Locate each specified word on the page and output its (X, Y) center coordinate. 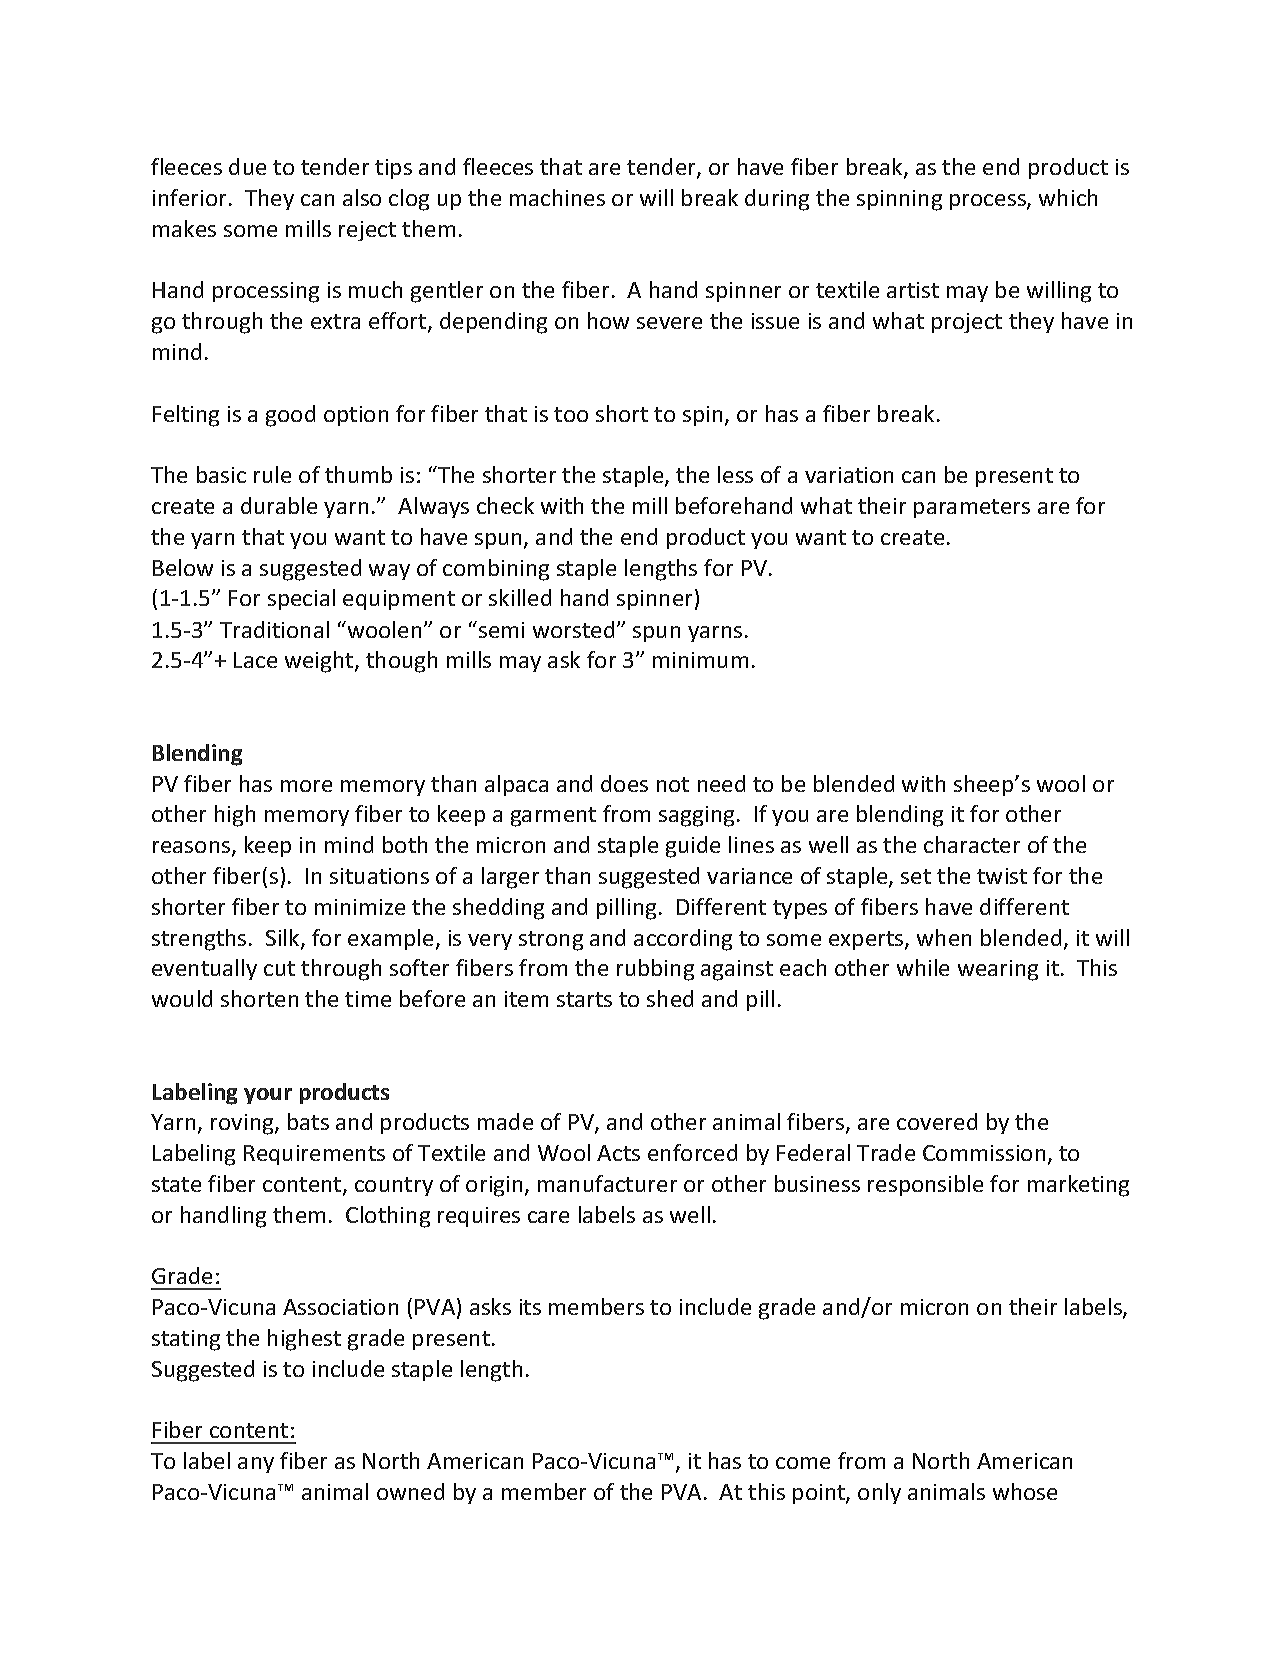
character (972, 844)
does (624, 783)
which (1068, 197)
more (306, 786)
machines (557, 197)
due (247, 166)
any (256, 1465)
